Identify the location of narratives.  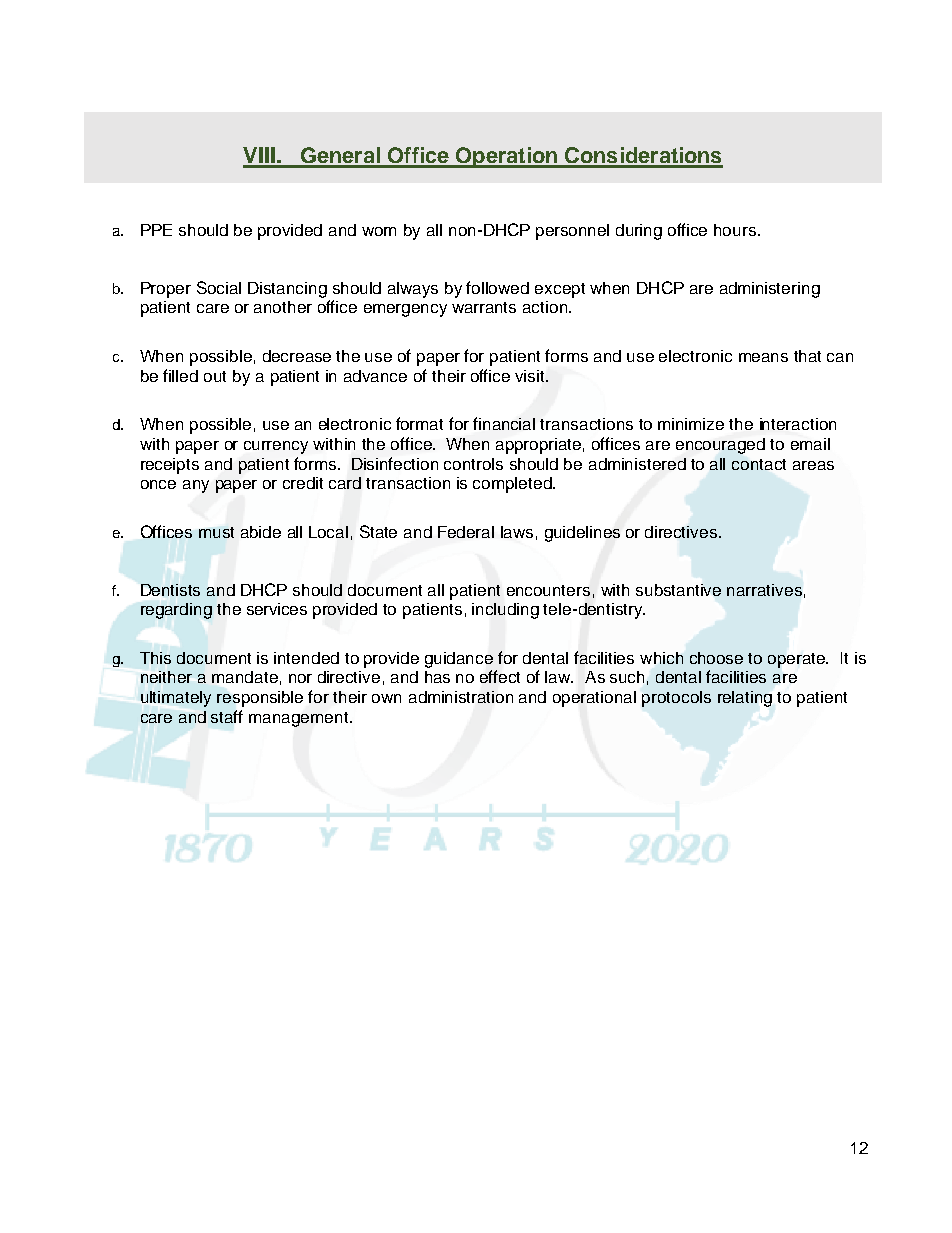
(764, 590).
